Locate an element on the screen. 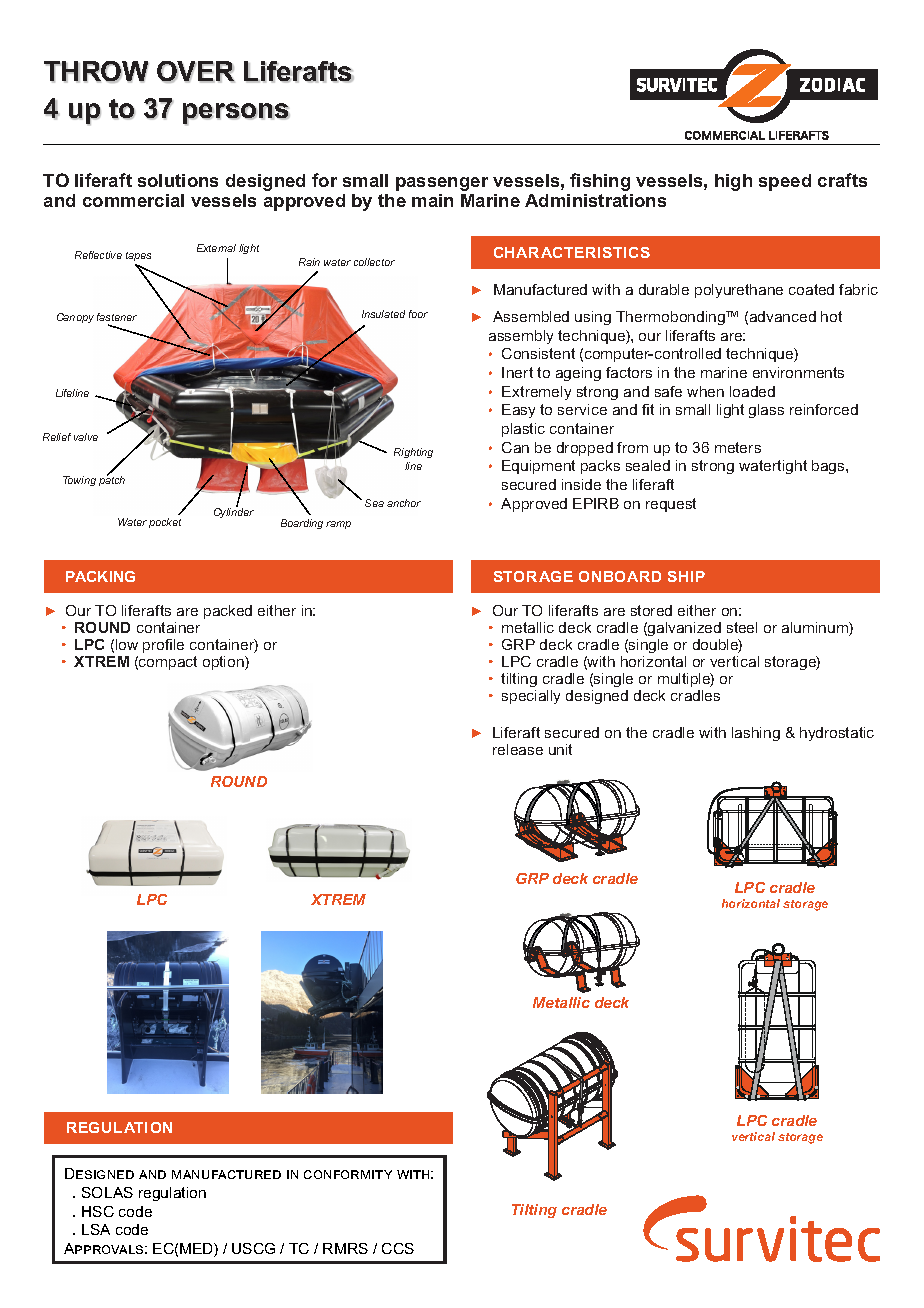 This screenshot has height=1308, width=924. CCS is located at coordinates (398, 1248).
